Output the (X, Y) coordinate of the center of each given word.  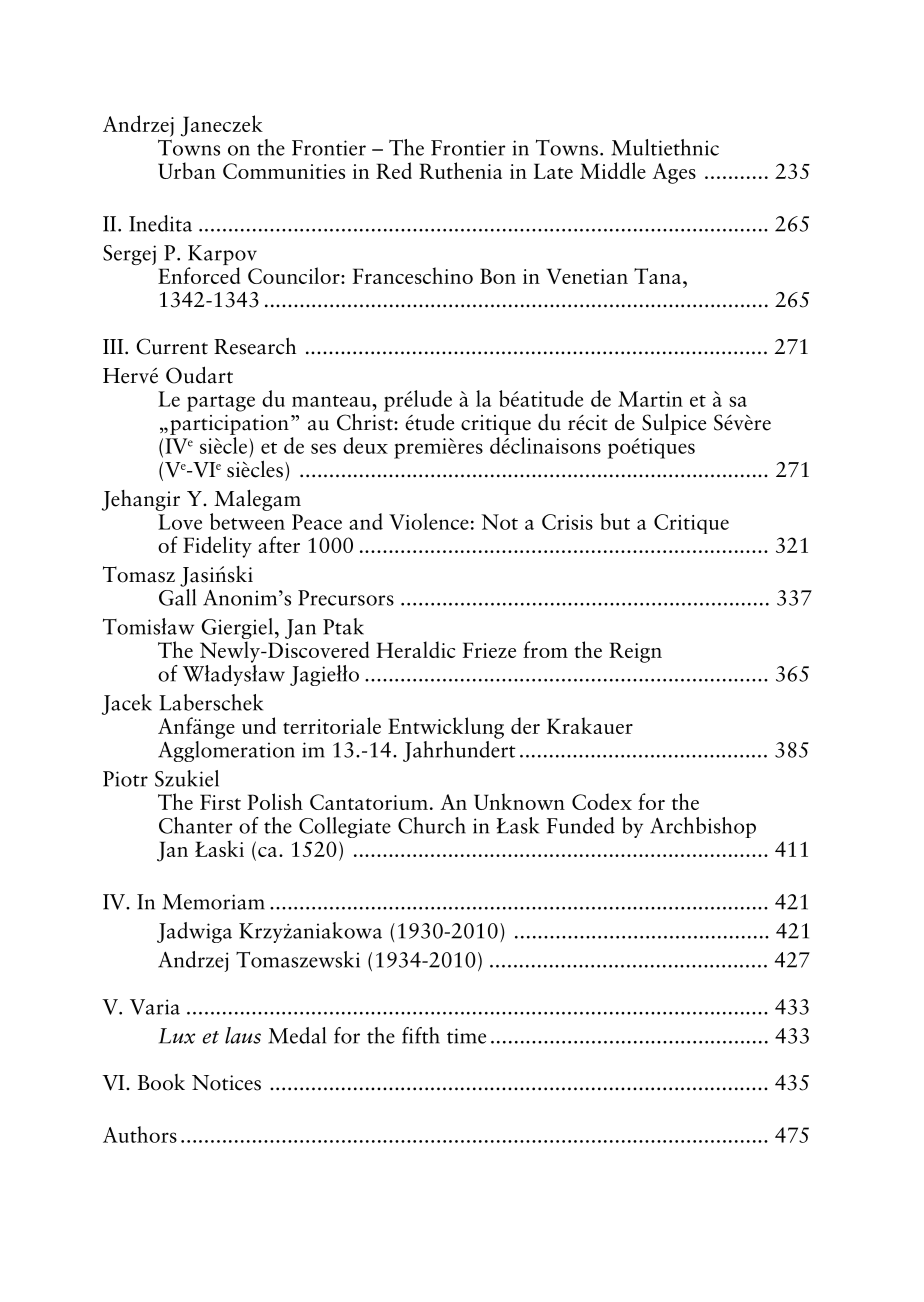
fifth (421, 1035)
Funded (581, 825)
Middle (613, 170)
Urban (187, 170)
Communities (284, 171)
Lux (177, 1036)
